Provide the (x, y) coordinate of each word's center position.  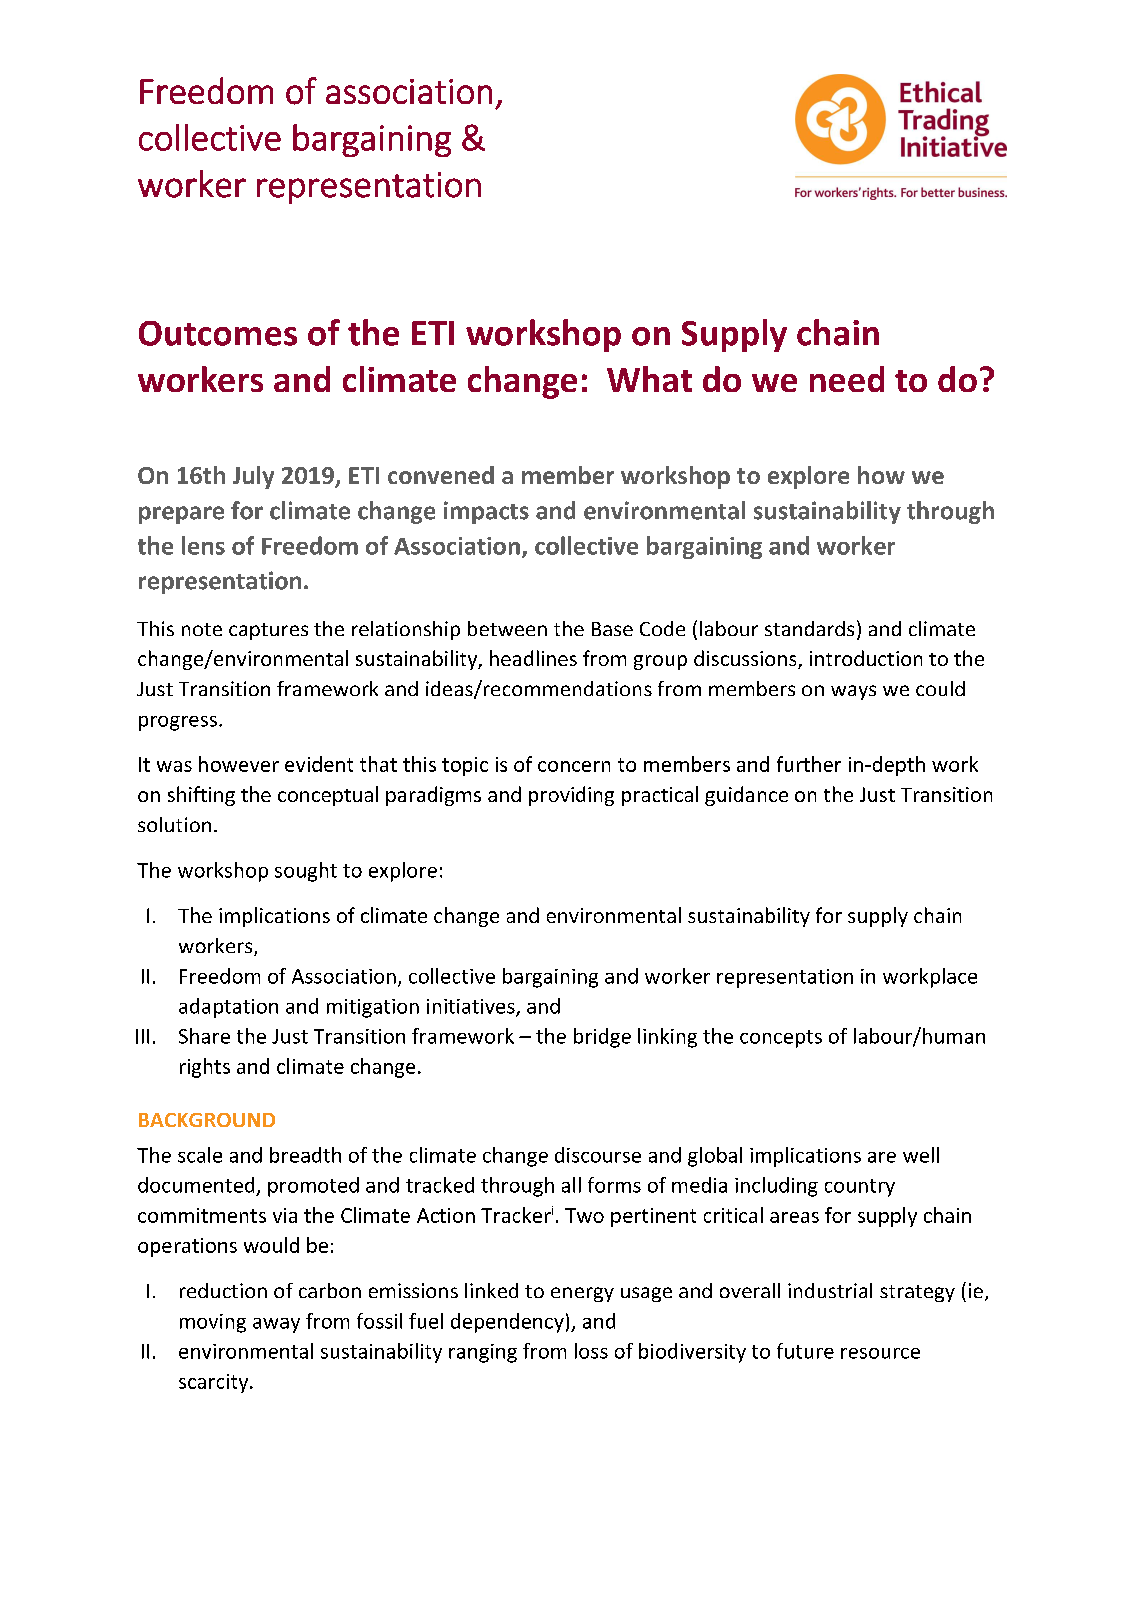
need (847, 379)
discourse (598, 1155)
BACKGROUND (207, 1120)
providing (571, 796)
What (649, 379)
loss (591, 1351)
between (507, 628)
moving (213, 1323)
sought (306, 872)
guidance (746, 796)
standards (809, 628)
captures (268, 631)
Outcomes (218, 333)
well (921, 1155)
